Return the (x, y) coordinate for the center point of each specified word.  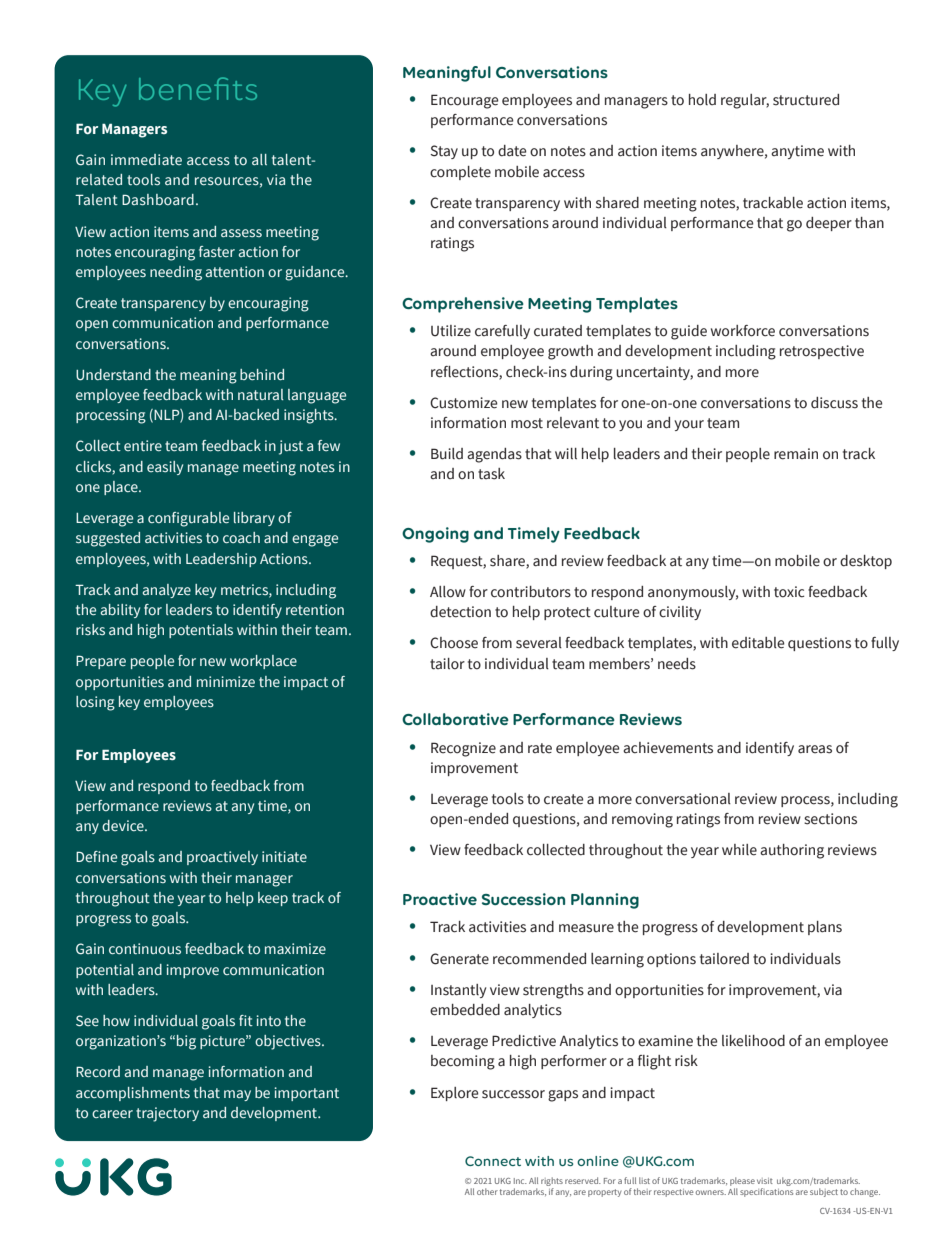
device (124, 825)
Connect (493, 1161)
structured (806, 100)
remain (796, 454)
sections (830, 819)
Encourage (465, 101)
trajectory (167, 1114)
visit (765, 1181)
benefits (198, 88)
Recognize (463, 749)
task (491, 474)
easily (165, 468)
